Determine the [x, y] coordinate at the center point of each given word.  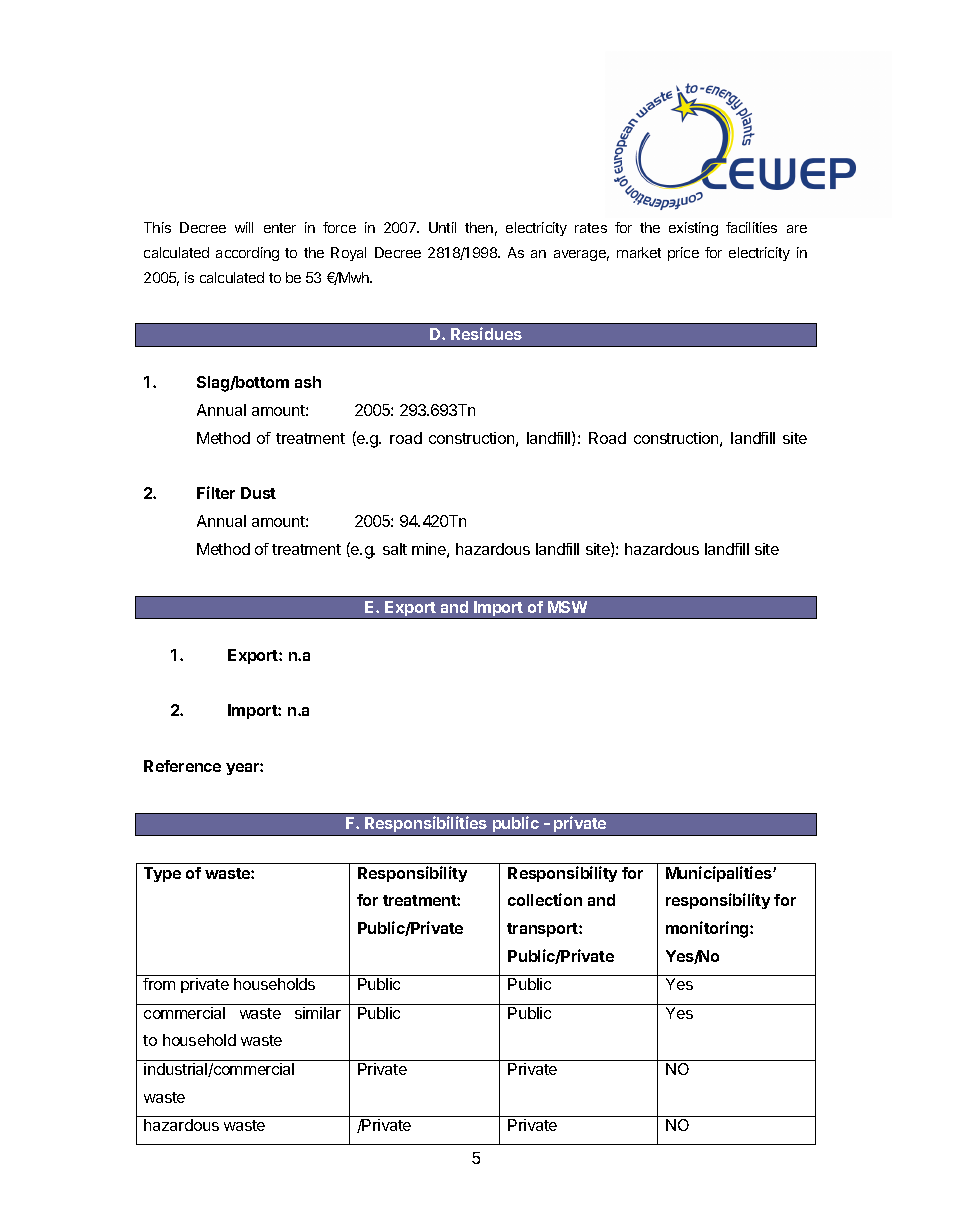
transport [543, 930]
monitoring [708, 929]
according [247, 254]
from [159, 984]
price [683, 254]
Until [442, 227]
